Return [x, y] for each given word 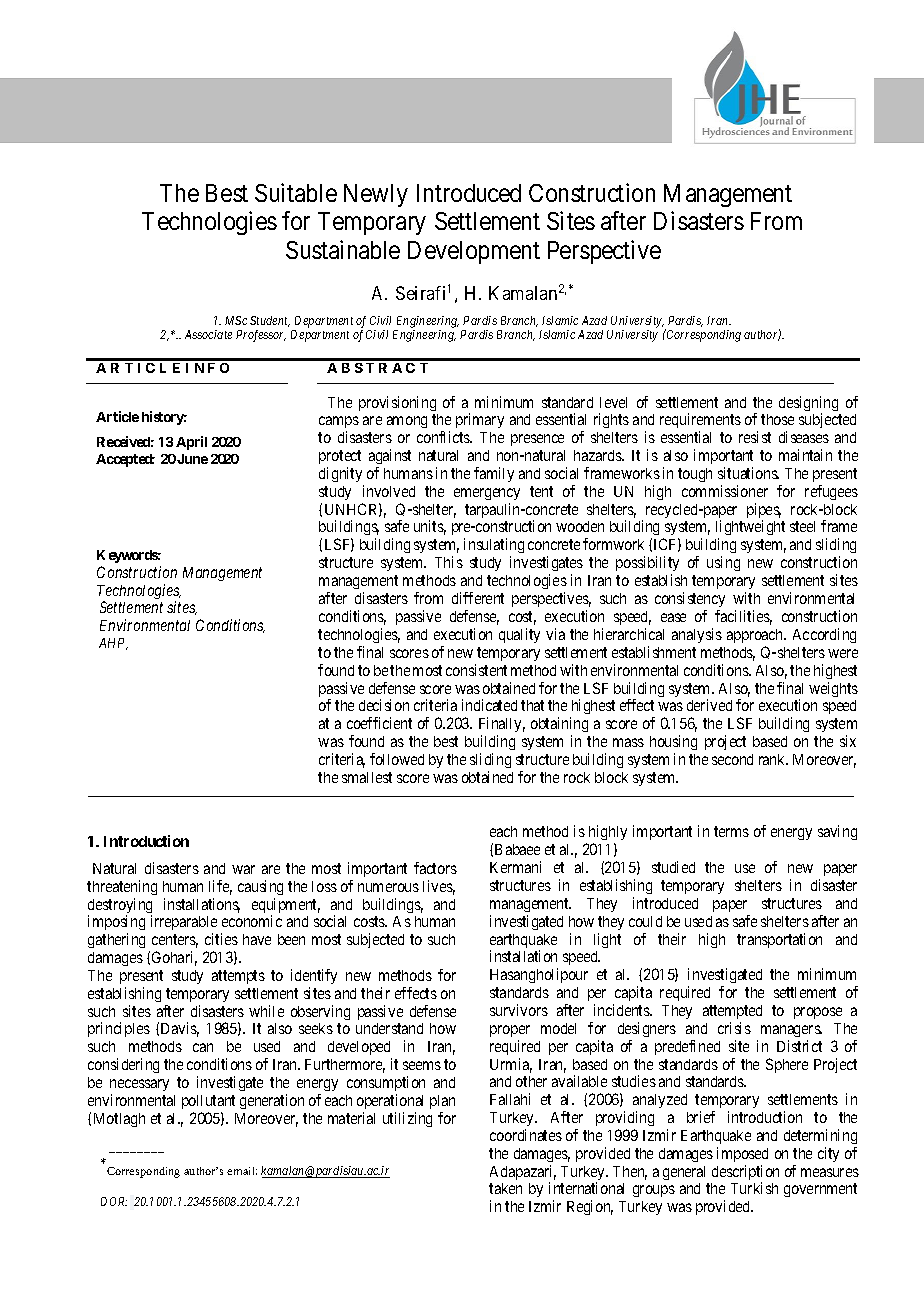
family [494, 474]
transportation [779, 940]
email [242, 1171]
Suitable [296, 192]
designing [808, 405]
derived [709, 705]
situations [748, 473]
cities [221, 939]
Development [474, 252]
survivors [519, 1010]
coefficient [379, 723]
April [191, 443]
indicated [489, 705]
